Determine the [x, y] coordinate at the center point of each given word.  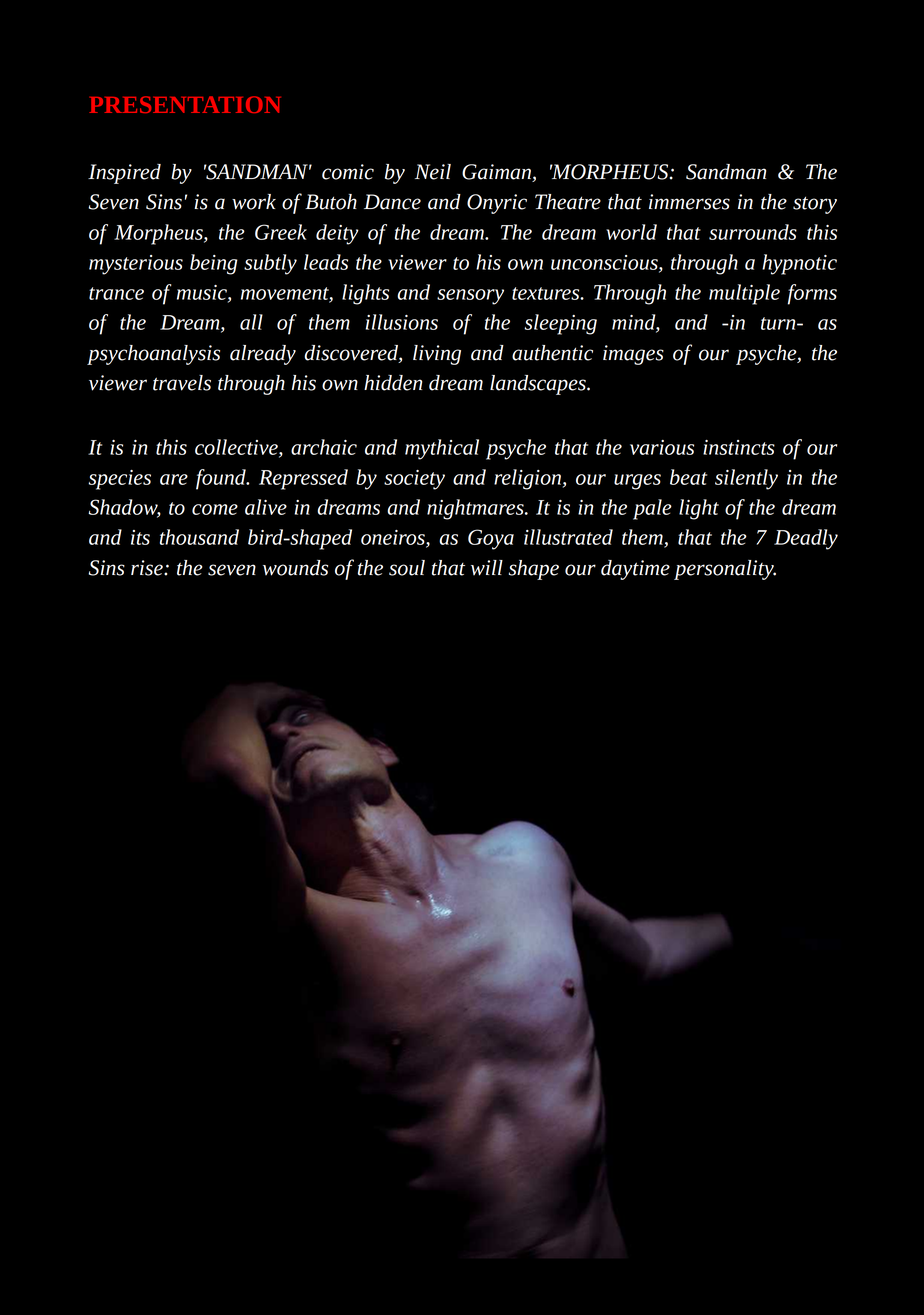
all [251, 322]
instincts [739, 447]
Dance [392, 202]
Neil [433, 172]
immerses [689, 202]
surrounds [753, 232]
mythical [442, 449]
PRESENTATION [185, 104]
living [437, 355]
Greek [281, 232]
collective [237, 448]
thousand [199, 537]
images [633, 355]
